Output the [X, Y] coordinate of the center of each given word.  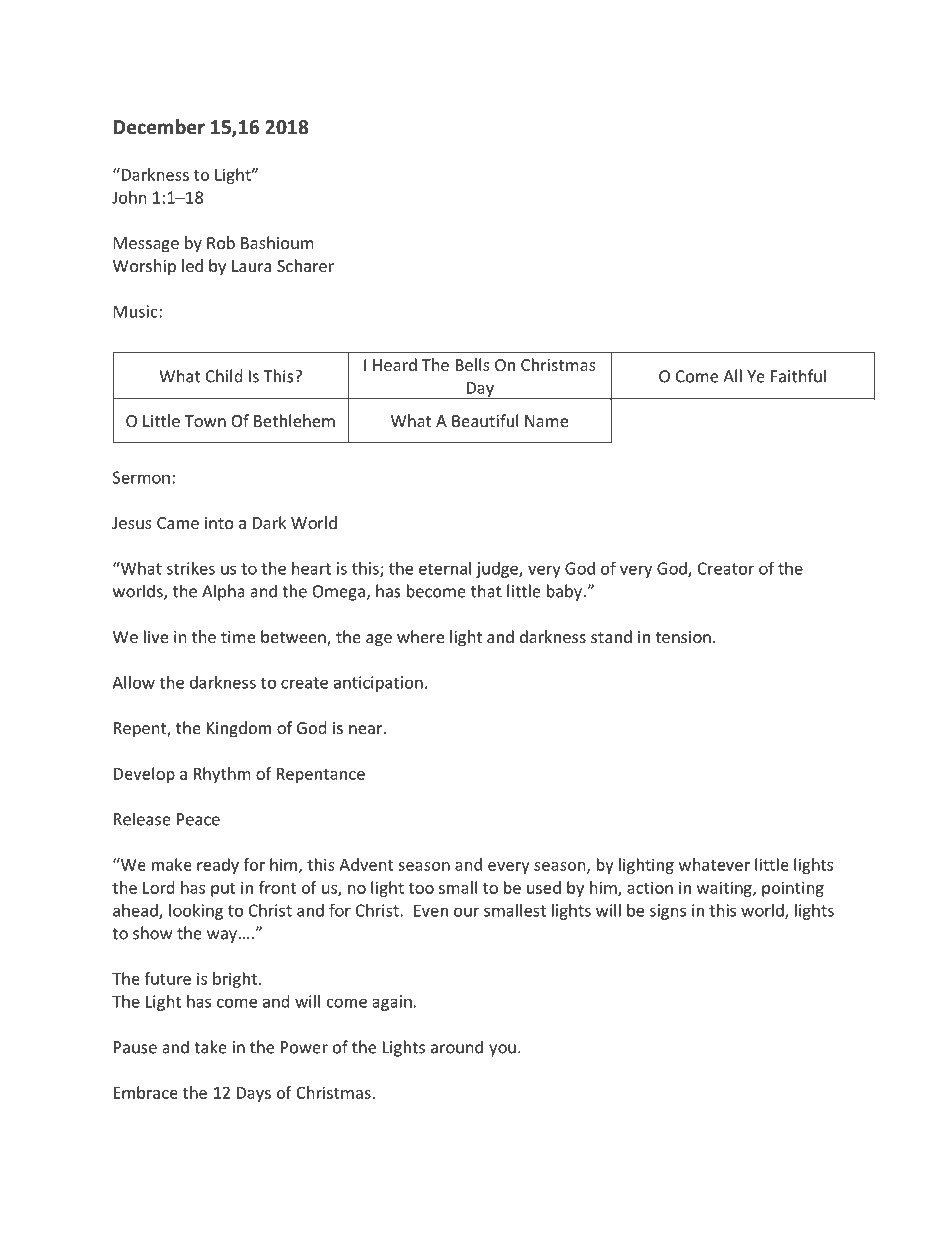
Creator [726, 568]
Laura [251, 266]
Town [205, 421]
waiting [725, 889]
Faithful [798, 376]
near [367, 729]
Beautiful [485, 420]
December [159, 127]
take [210, 1047]
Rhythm [222, 775]
